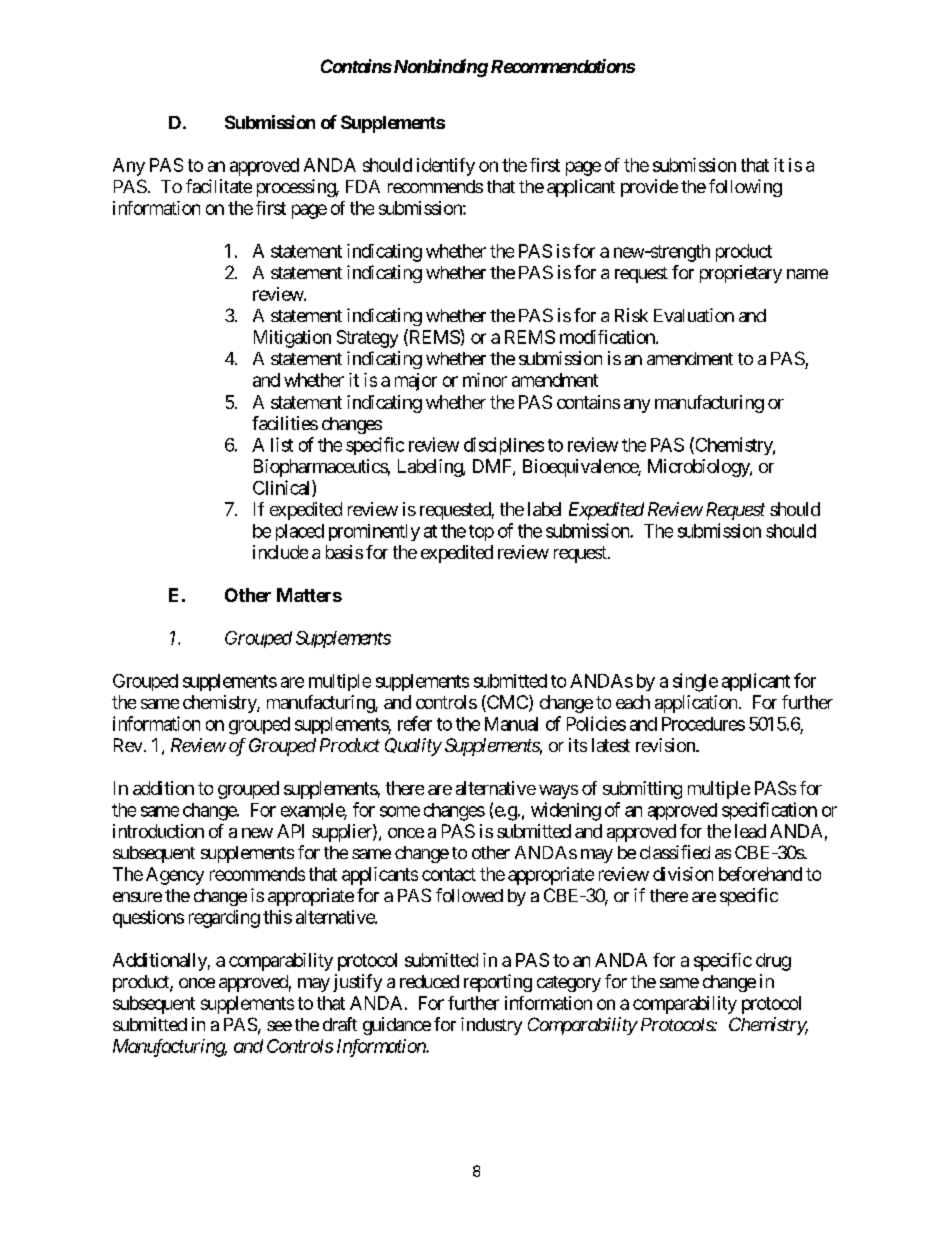 The width and height of the document is (952, 1233). Describe the element at coordinates (773, 962) in the document. I see `drug` at that location.
